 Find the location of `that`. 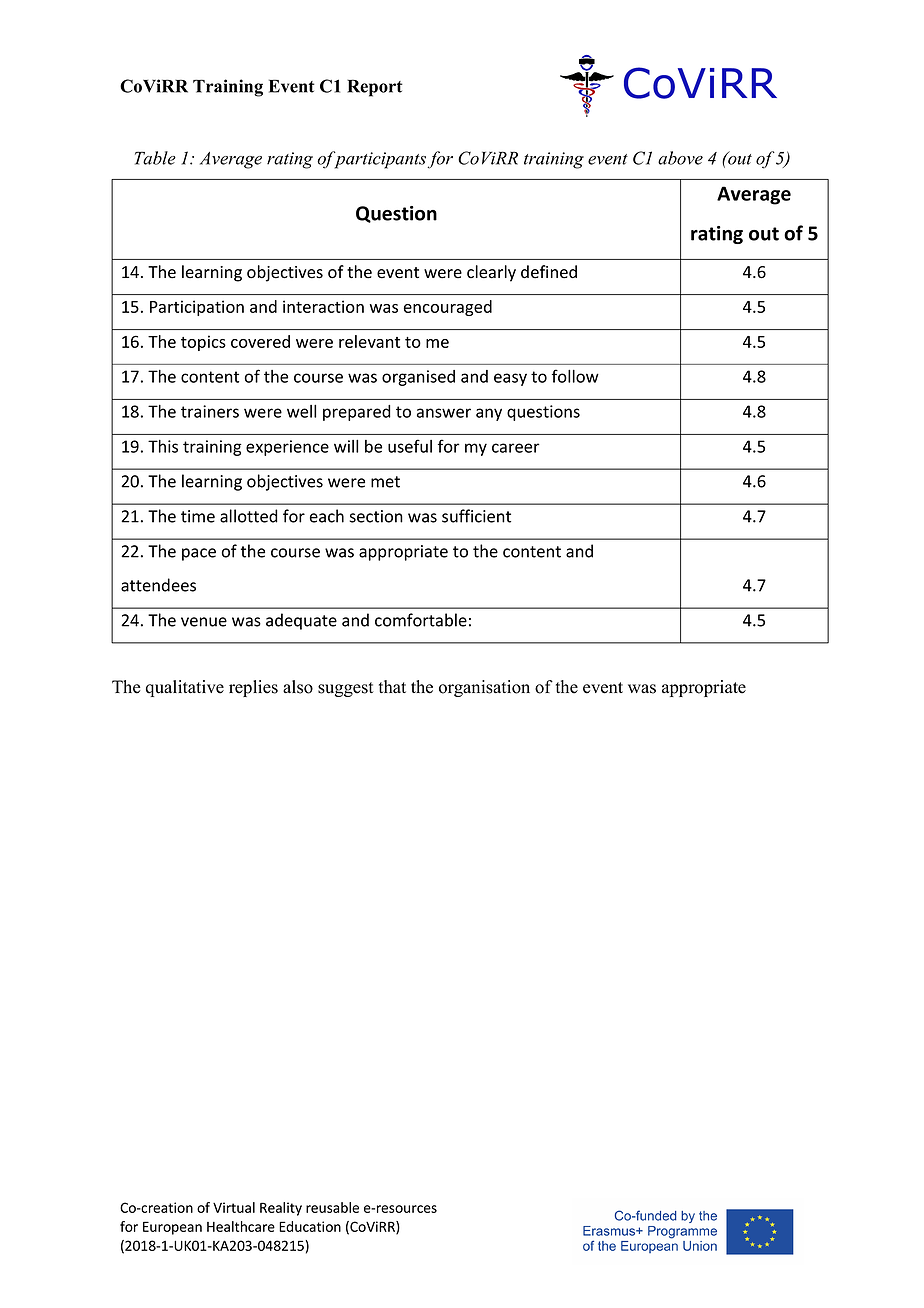

that is located at coordinates (392, 686).
